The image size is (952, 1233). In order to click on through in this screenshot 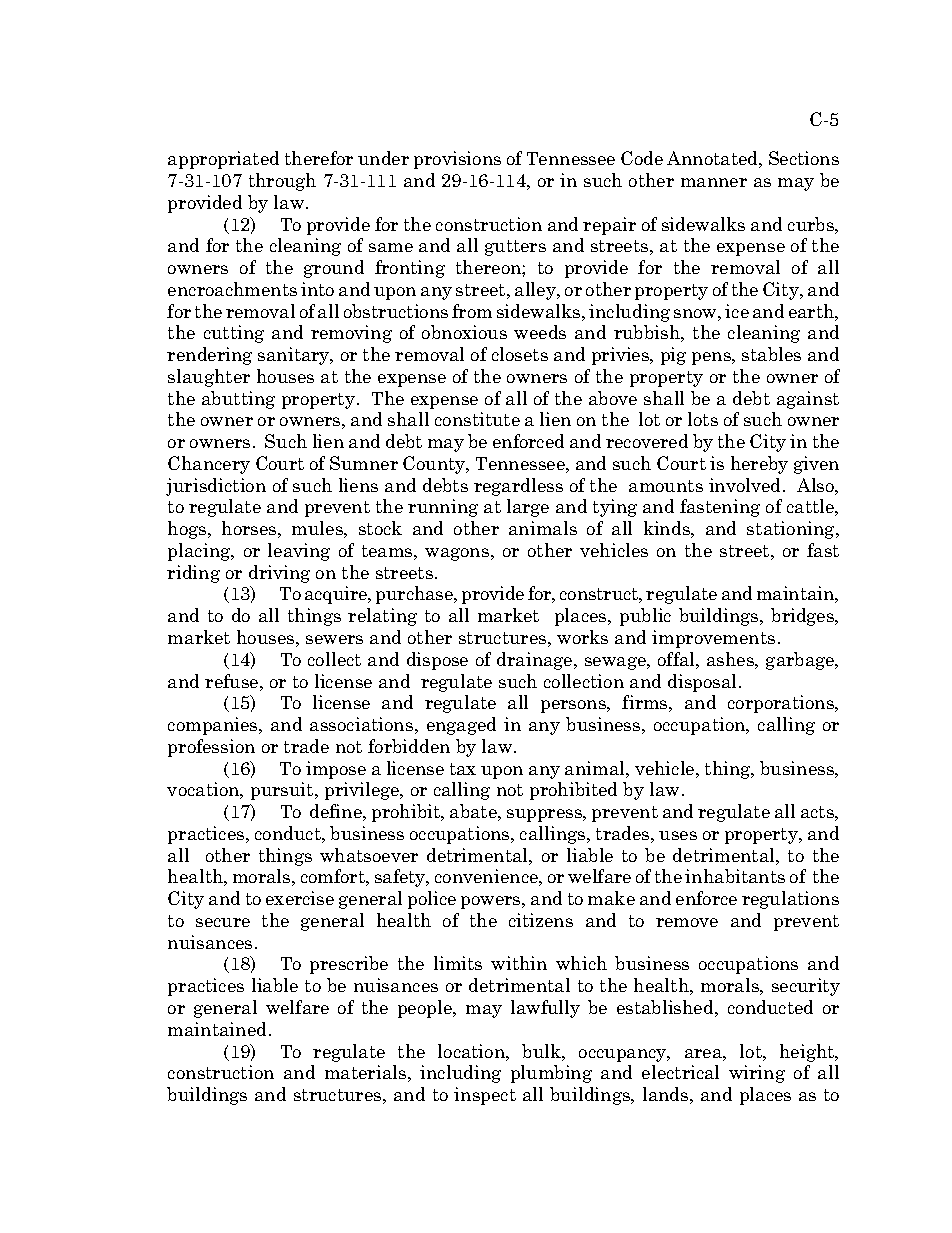, I will do `click(282, 182)`.
